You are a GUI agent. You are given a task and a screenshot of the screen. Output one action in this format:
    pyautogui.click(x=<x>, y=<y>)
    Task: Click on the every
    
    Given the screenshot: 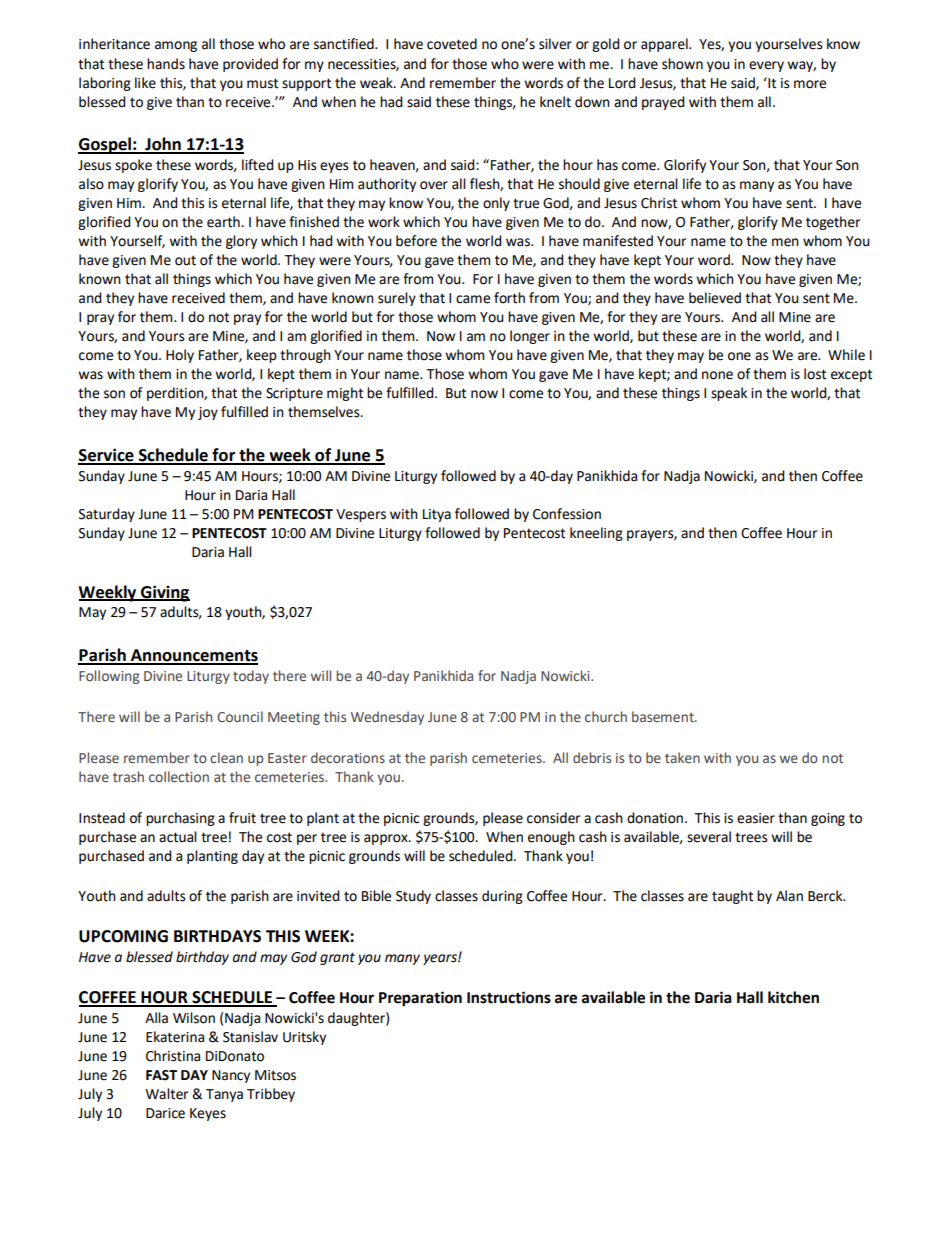 What is the action you would take?
    pyautogui.click(x=766, y=66)
